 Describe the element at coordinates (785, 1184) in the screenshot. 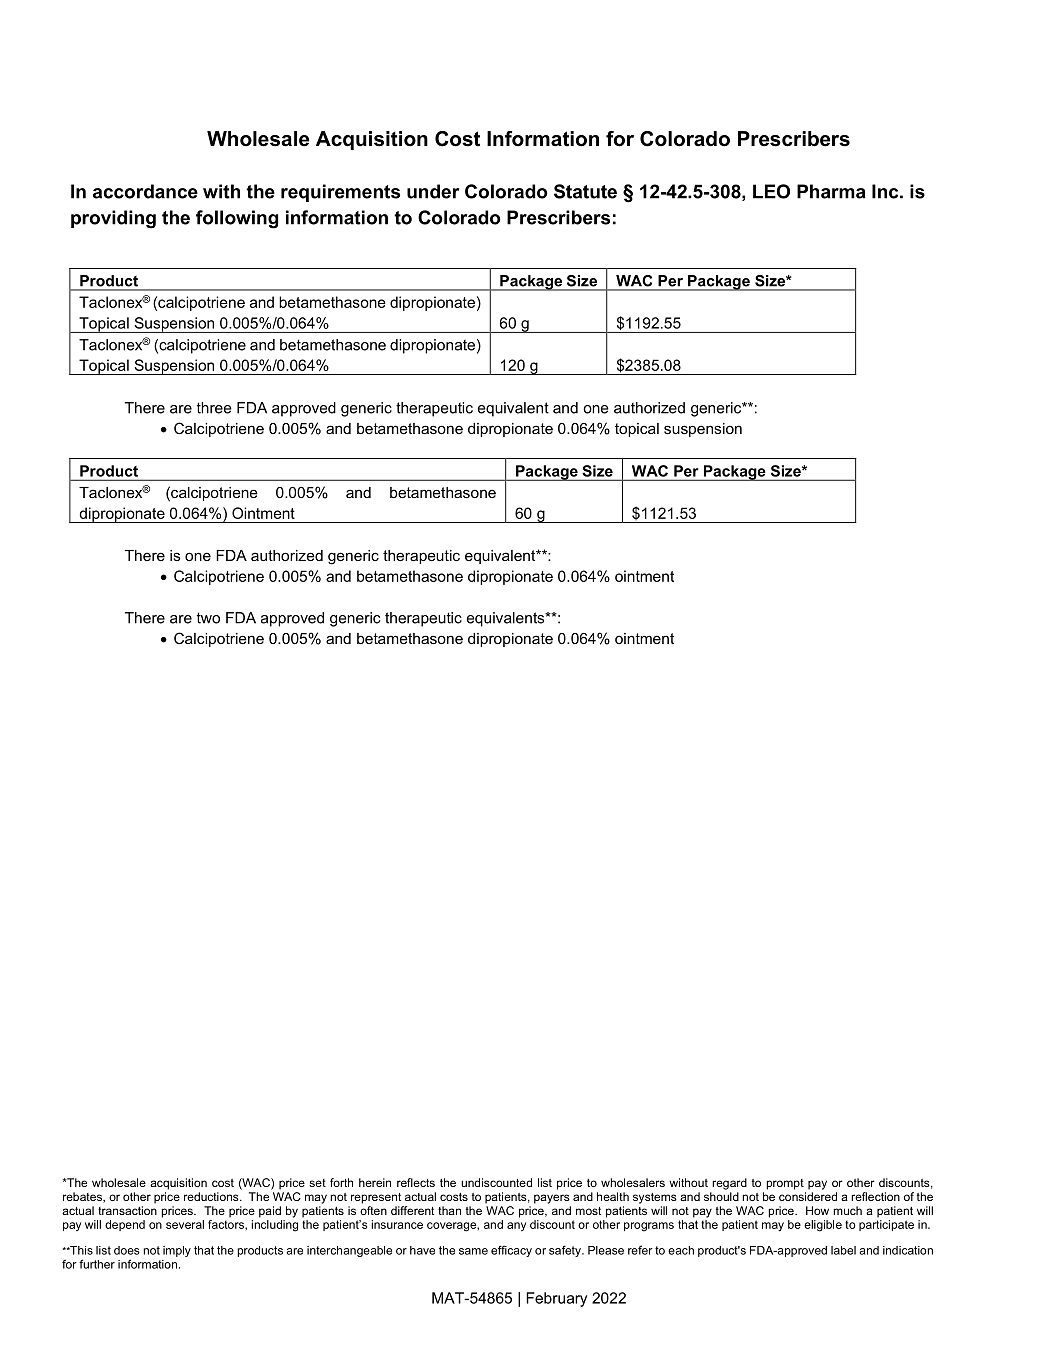

I see `prompt` at that location.
